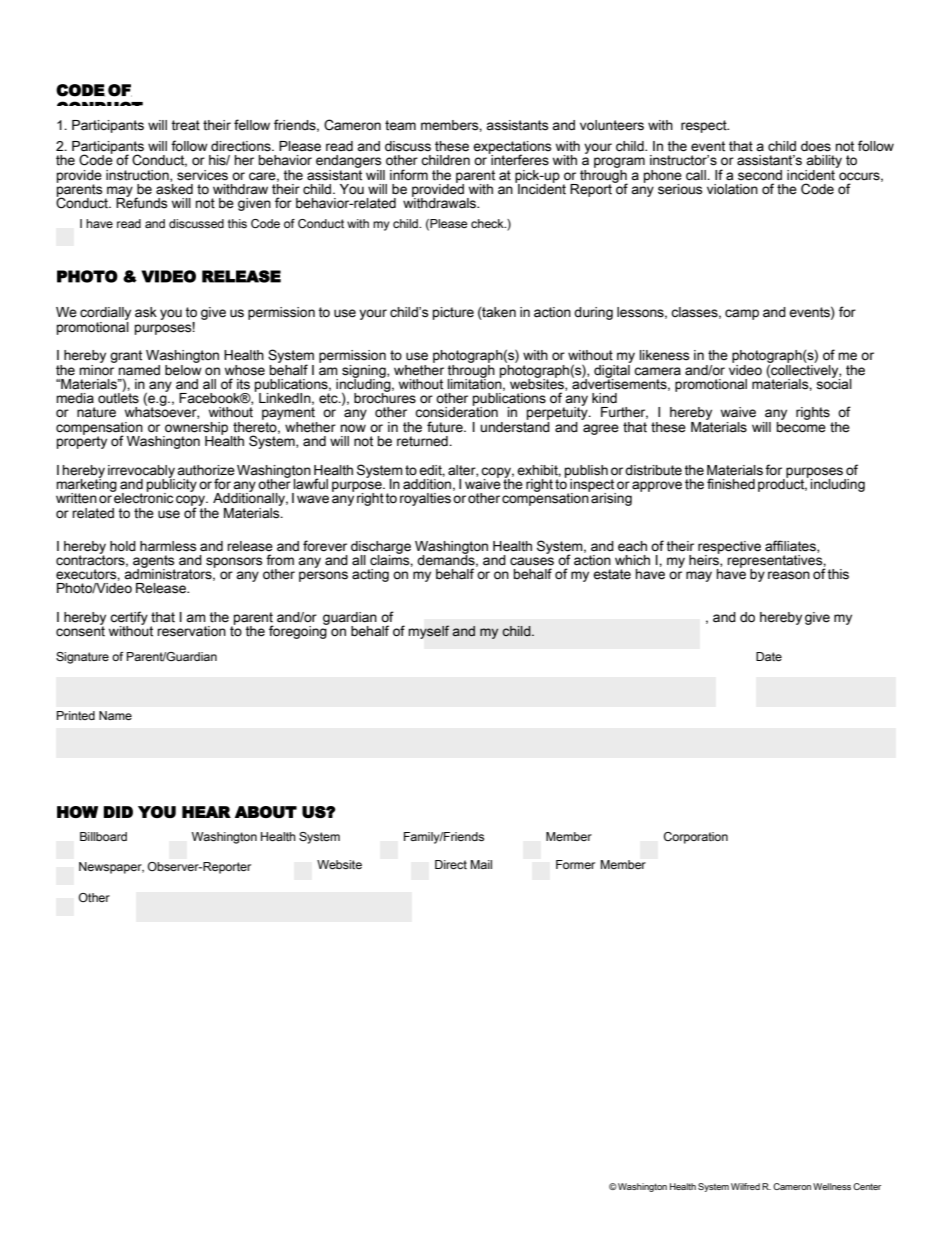 Image resolution: width=952 pixels, height=1233 pixels. Describe the element at coordinates (195, 429) in the page. I see `ownership` at that location.
